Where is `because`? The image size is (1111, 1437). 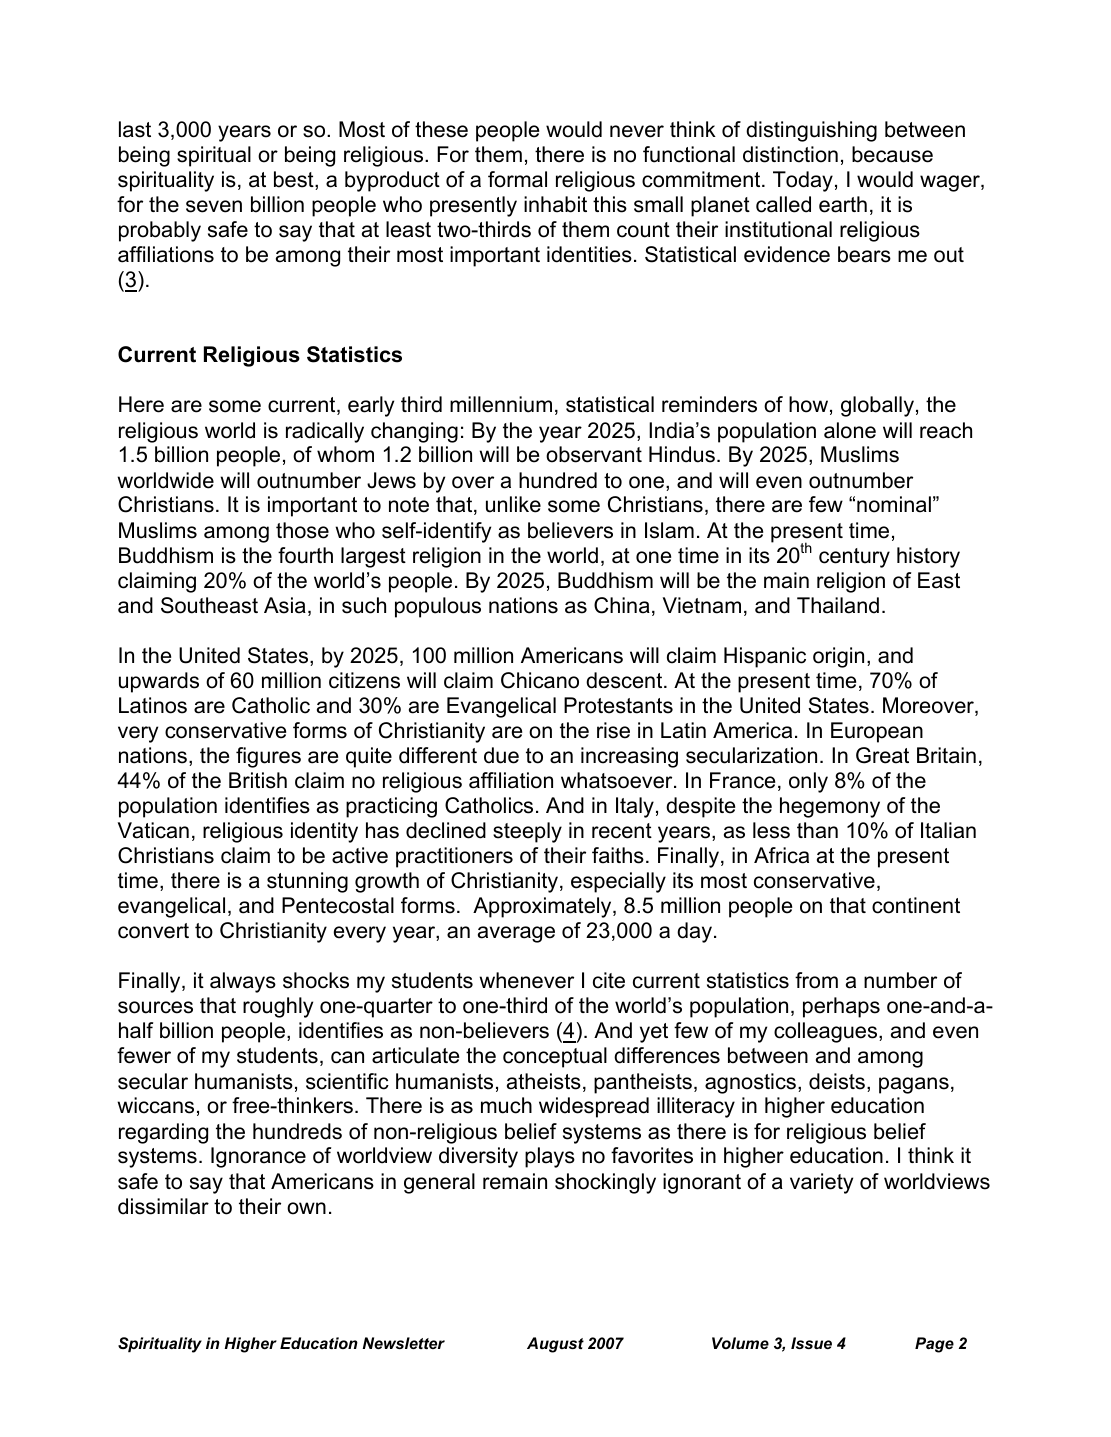 because is located at coordinates (892, 154).
